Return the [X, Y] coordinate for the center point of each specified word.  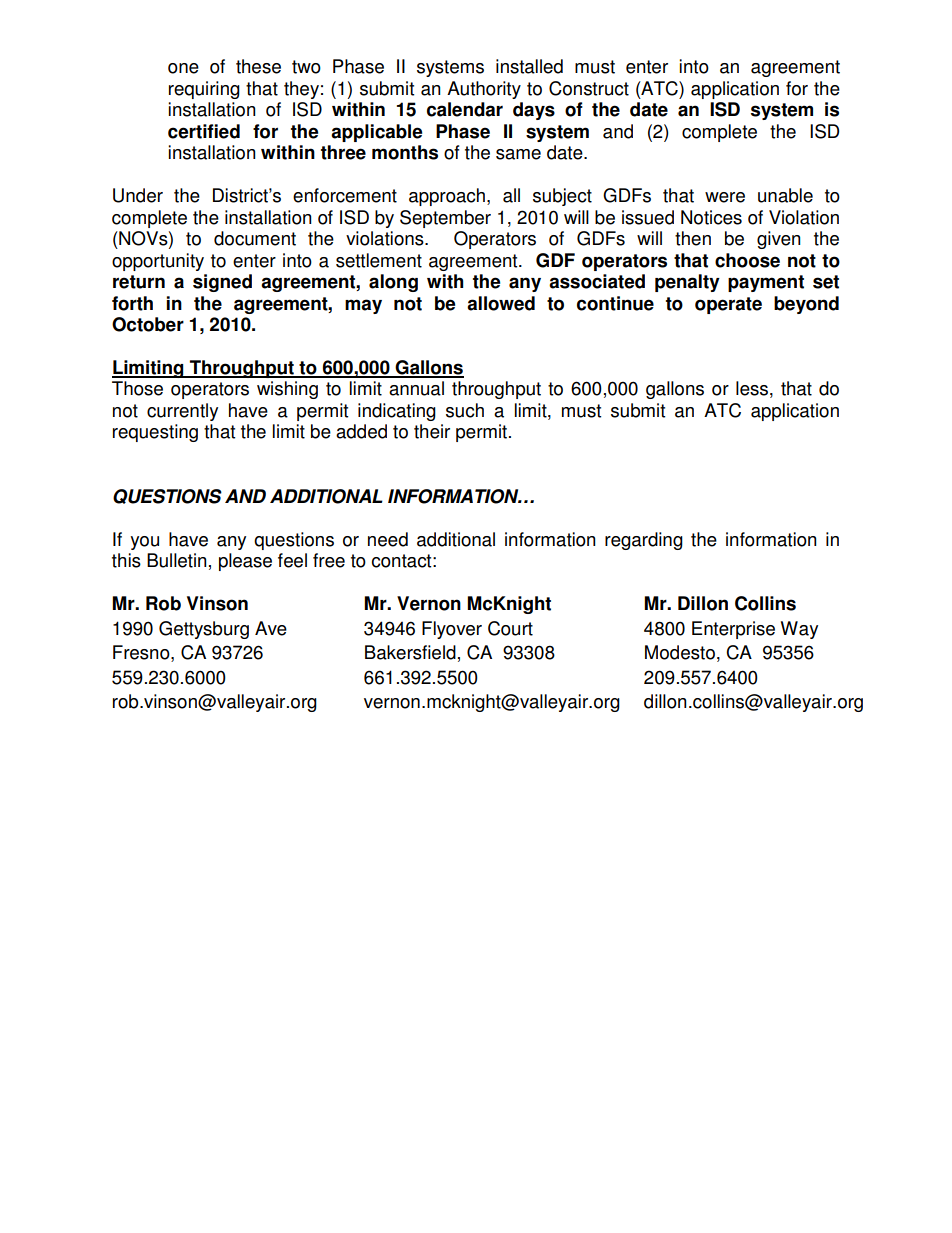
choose [747, 260]
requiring [204, 90]
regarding [644, 541]
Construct [589, 88]
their [432, 431]
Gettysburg [204, 630]
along [393, 283]
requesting [155, 433]
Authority [484, 90]
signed [222, 283]
